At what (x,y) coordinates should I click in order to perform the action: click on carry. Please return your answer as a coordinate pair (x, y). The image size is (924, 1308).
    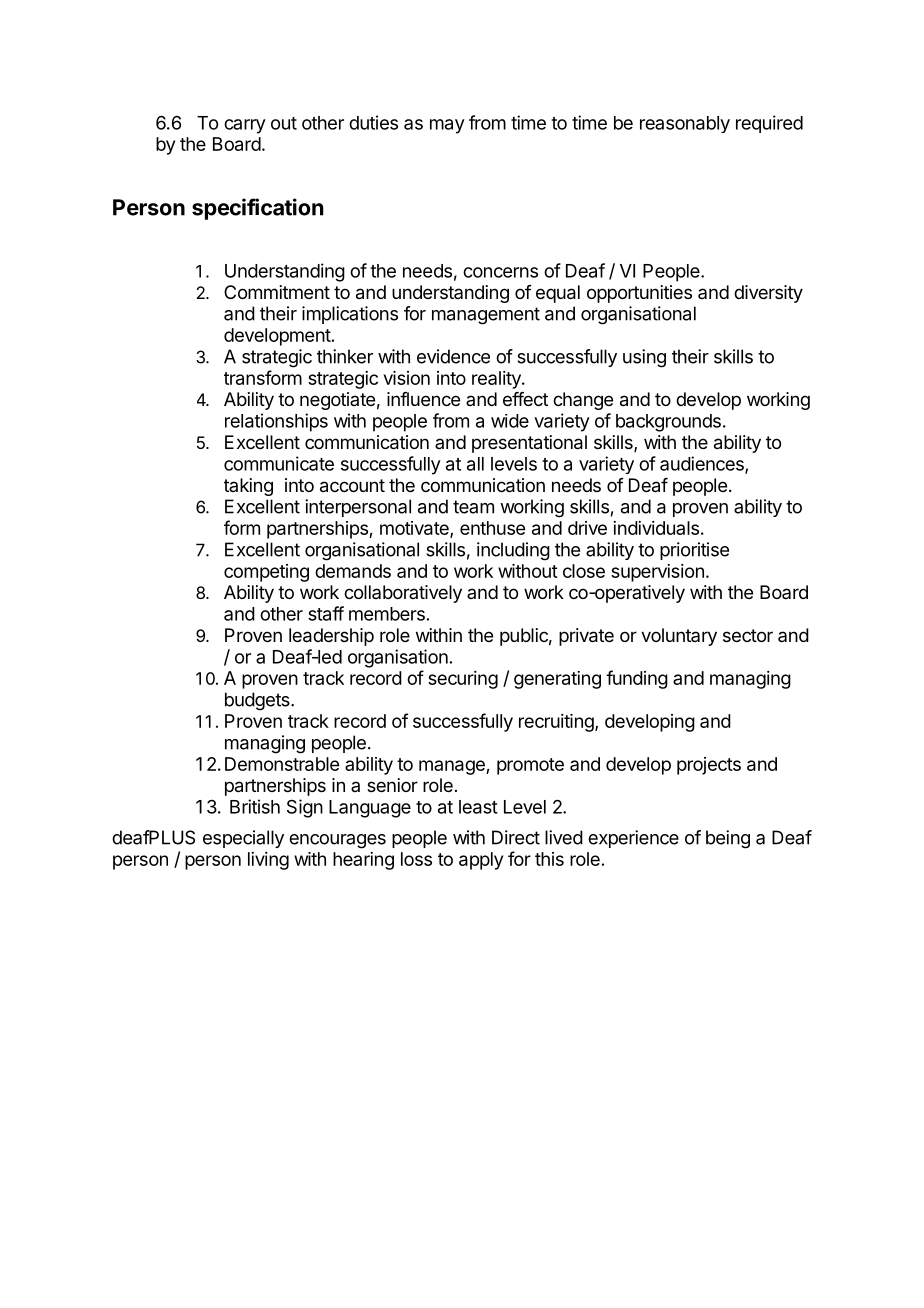
    Looking at the image, I should click on (245, 126).
